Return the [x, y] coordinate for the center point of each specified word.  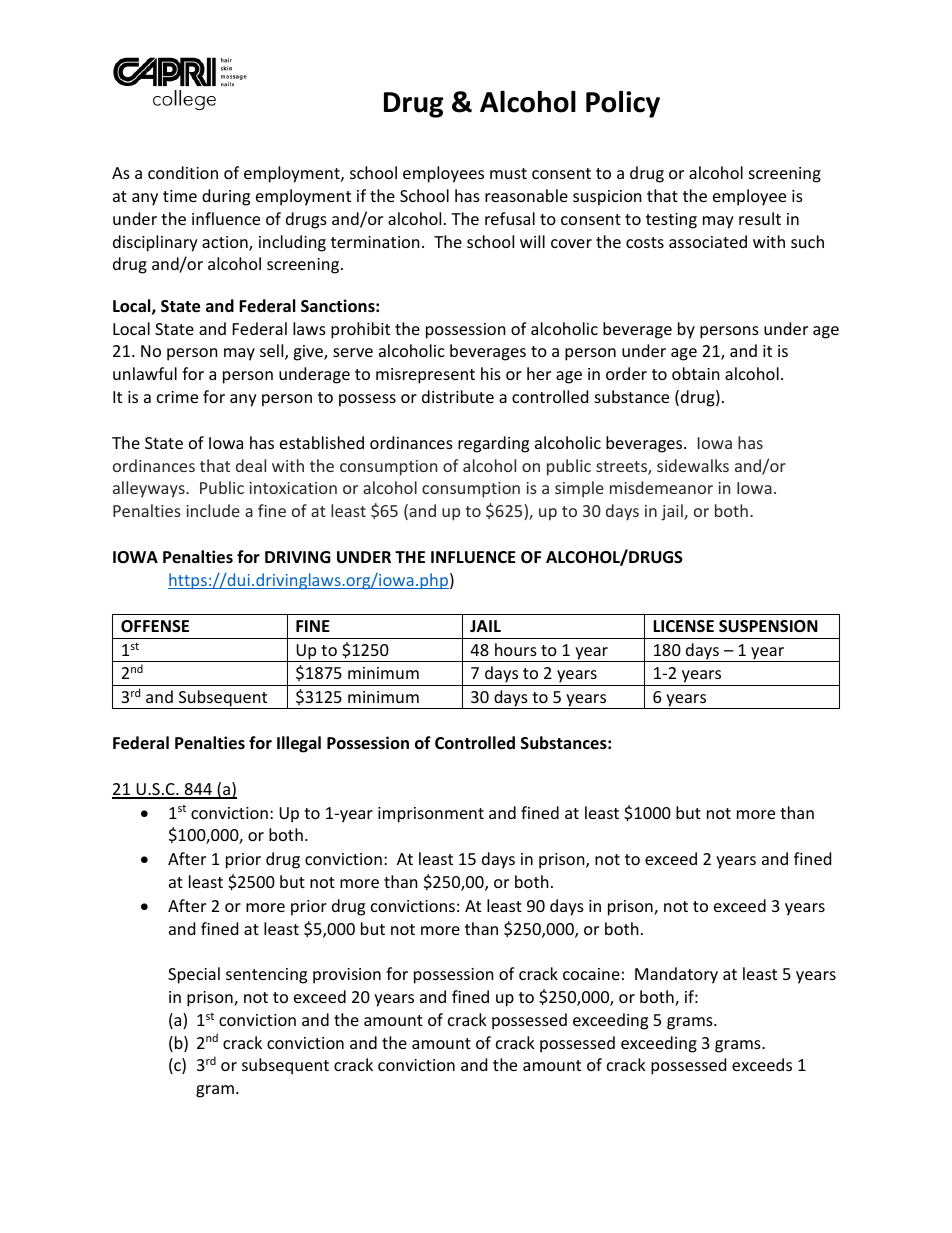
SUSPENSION [768, 626]
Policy [623, 104]
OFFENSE [155, 626]
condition [183, 172]
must [508, 173]
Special [194, 975]
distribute [458, 396]
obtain [696, 373]
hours [516, 649]
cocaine [591, 974]
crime [177, 397]
